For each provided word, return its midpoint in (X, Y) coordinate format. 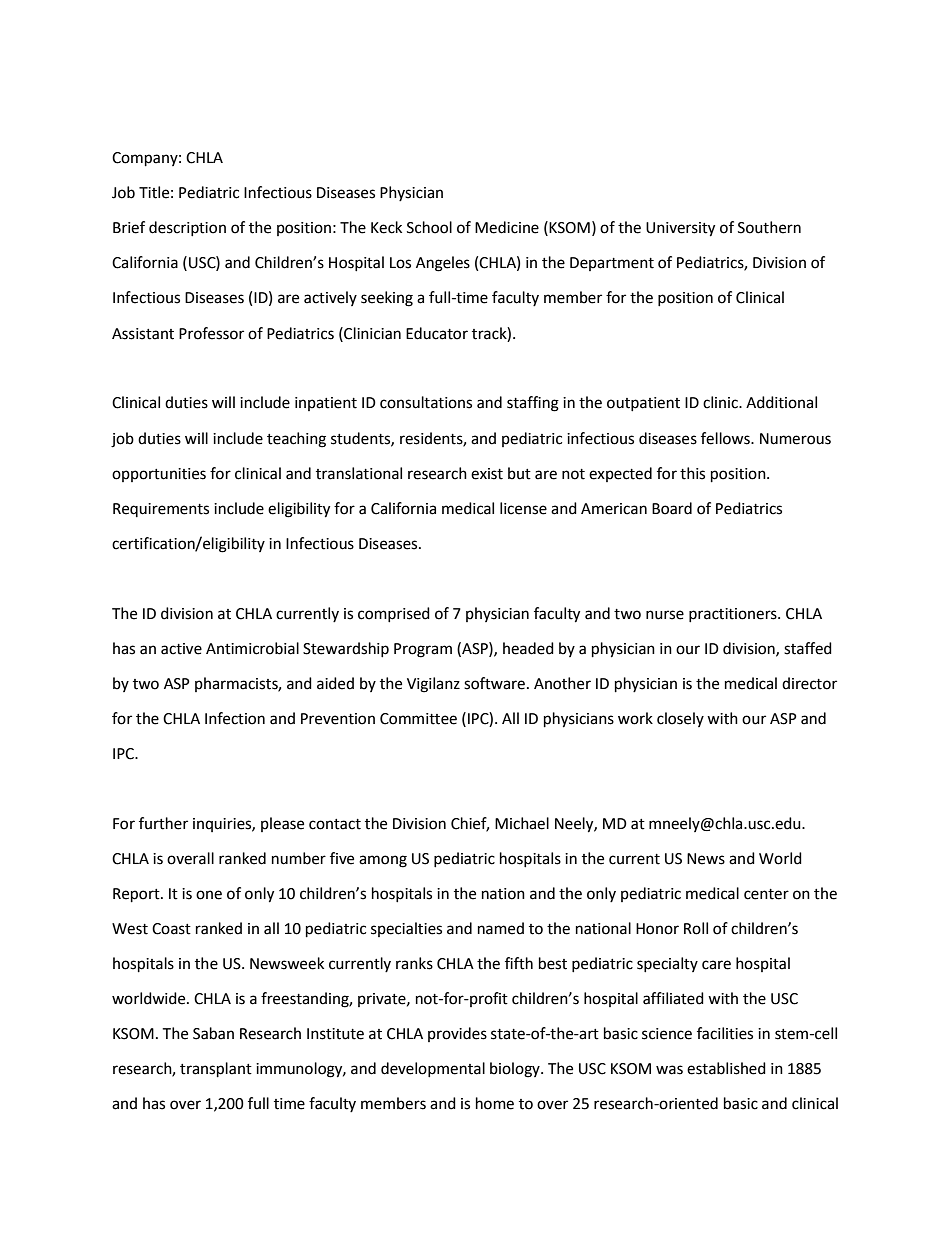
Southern (769, 227)
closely (680, 719)
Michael (522, 823)
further (163, 823)
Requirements (161, 510)
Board (672, 508)
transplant (216, 1070)
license (523, 508)
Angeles (443, 264)
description (187, 228)
